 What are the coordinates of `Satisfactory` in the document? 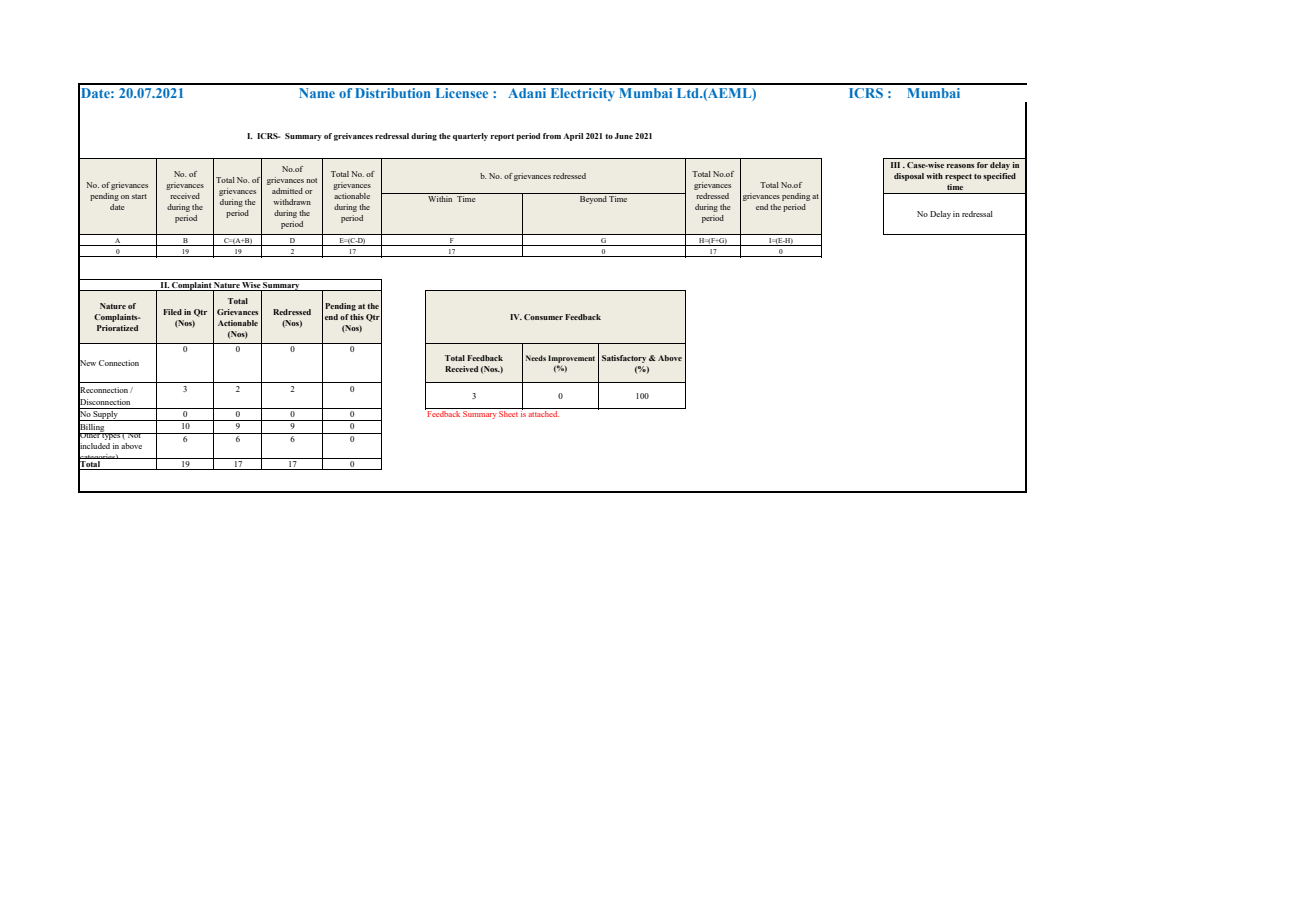 It's located at (624, 359).
